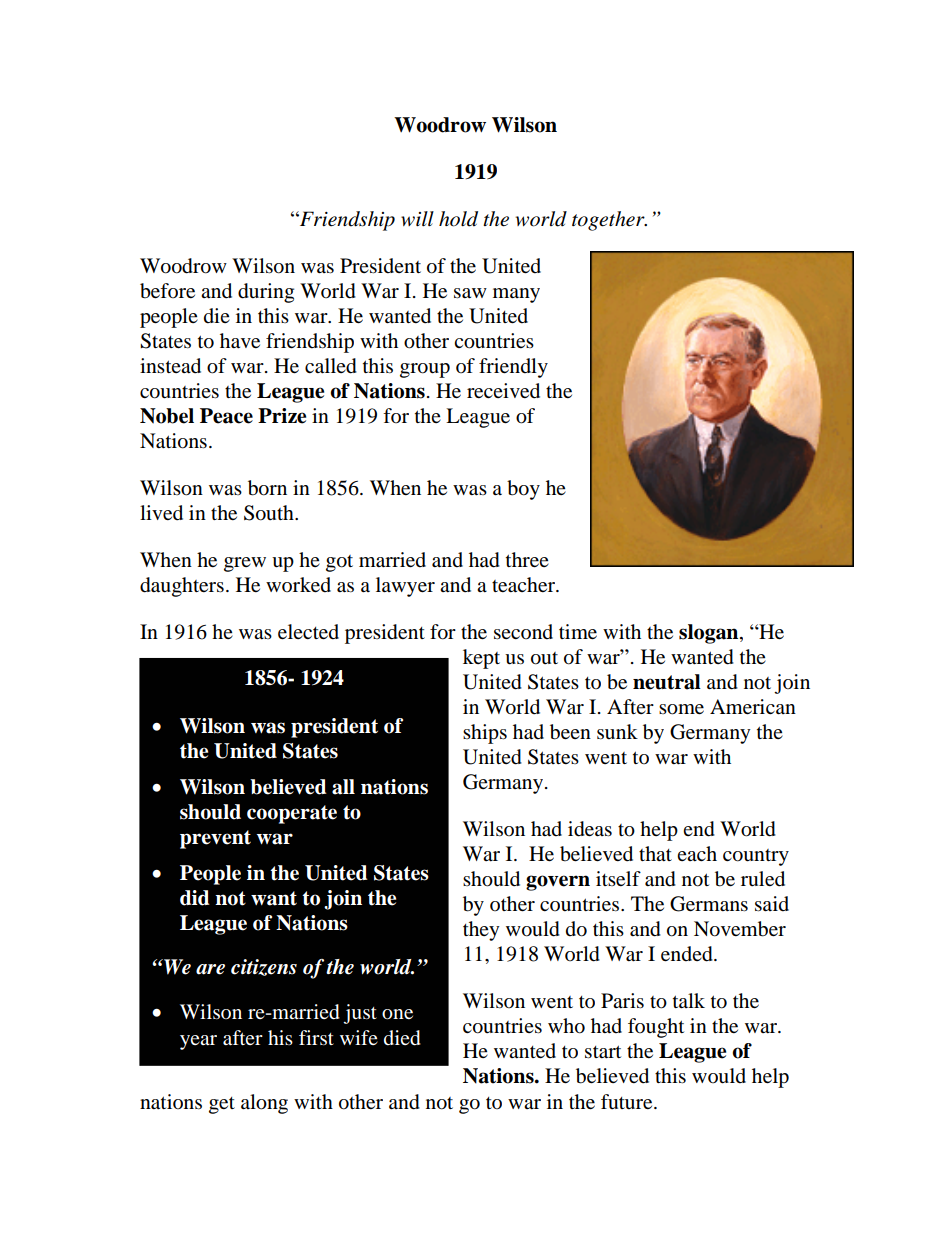 The image size is (952, 1233). What do you see at coordinates (215, 839) in the screenshot?
I see `prevent` at bounding box center [215, 839].
